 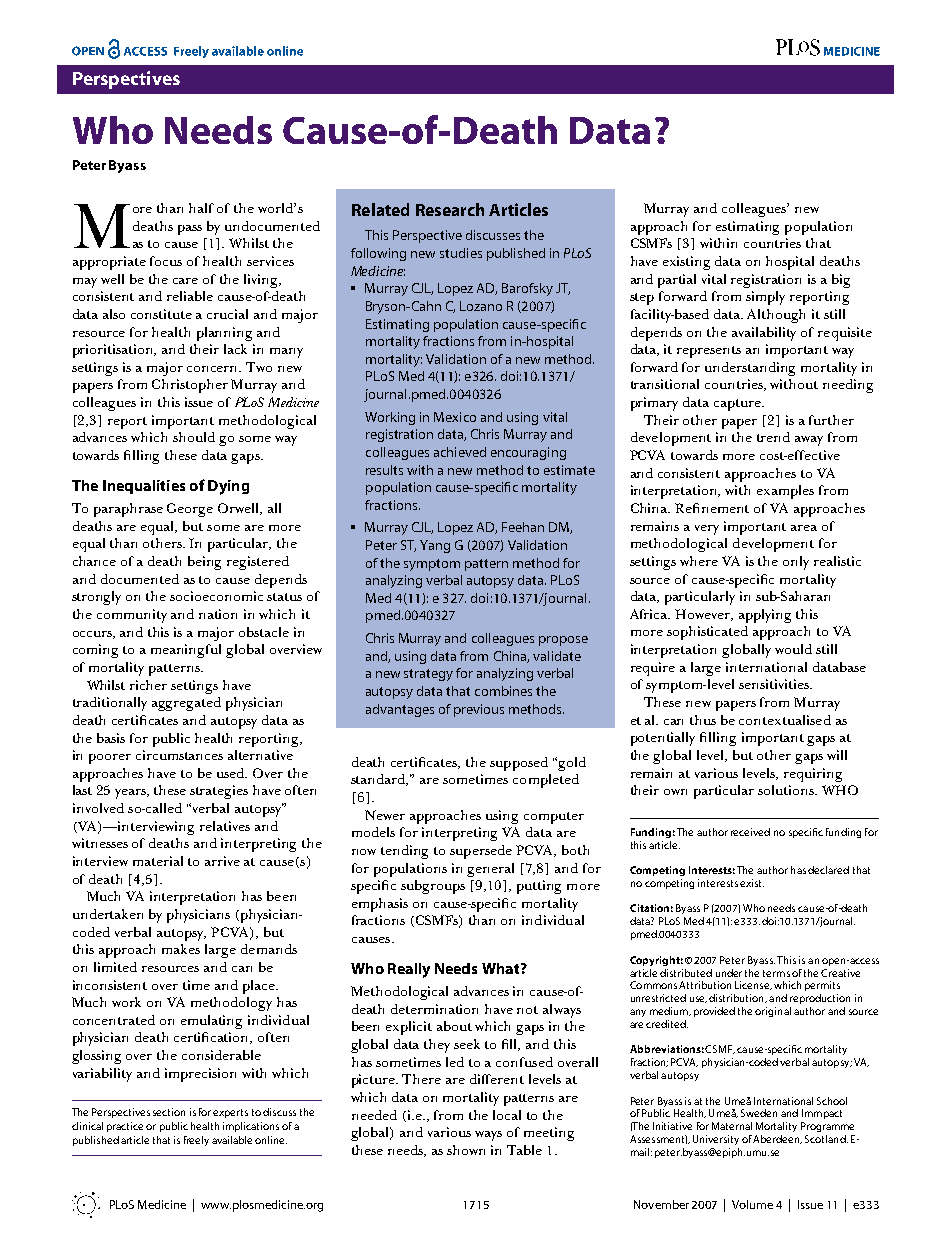 What do you see at coordinates (190, 230) in the page?
I see `pass` at bounding box center [190, 230].
